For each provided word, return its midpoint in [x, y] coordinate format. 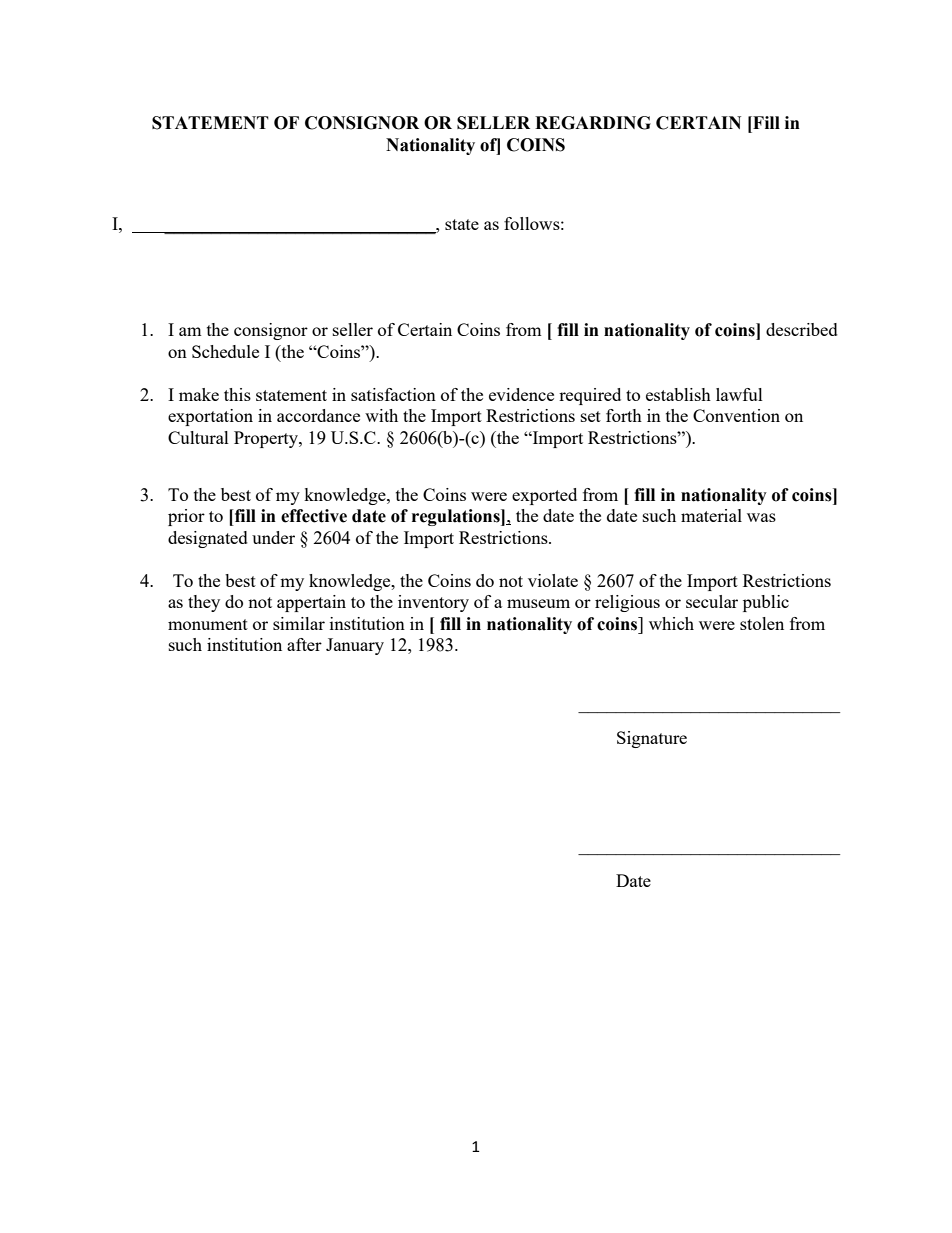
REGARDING [593, 123]
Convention [736, 415]
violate [553, 580]
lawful [739, 394]
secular [712, 601]
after [304, 644]
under [273, 537]
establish [678, 394]
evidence [521, 394]
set [591, 416]
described [802, 329]
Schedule [225, 351]
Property [267, 439]
